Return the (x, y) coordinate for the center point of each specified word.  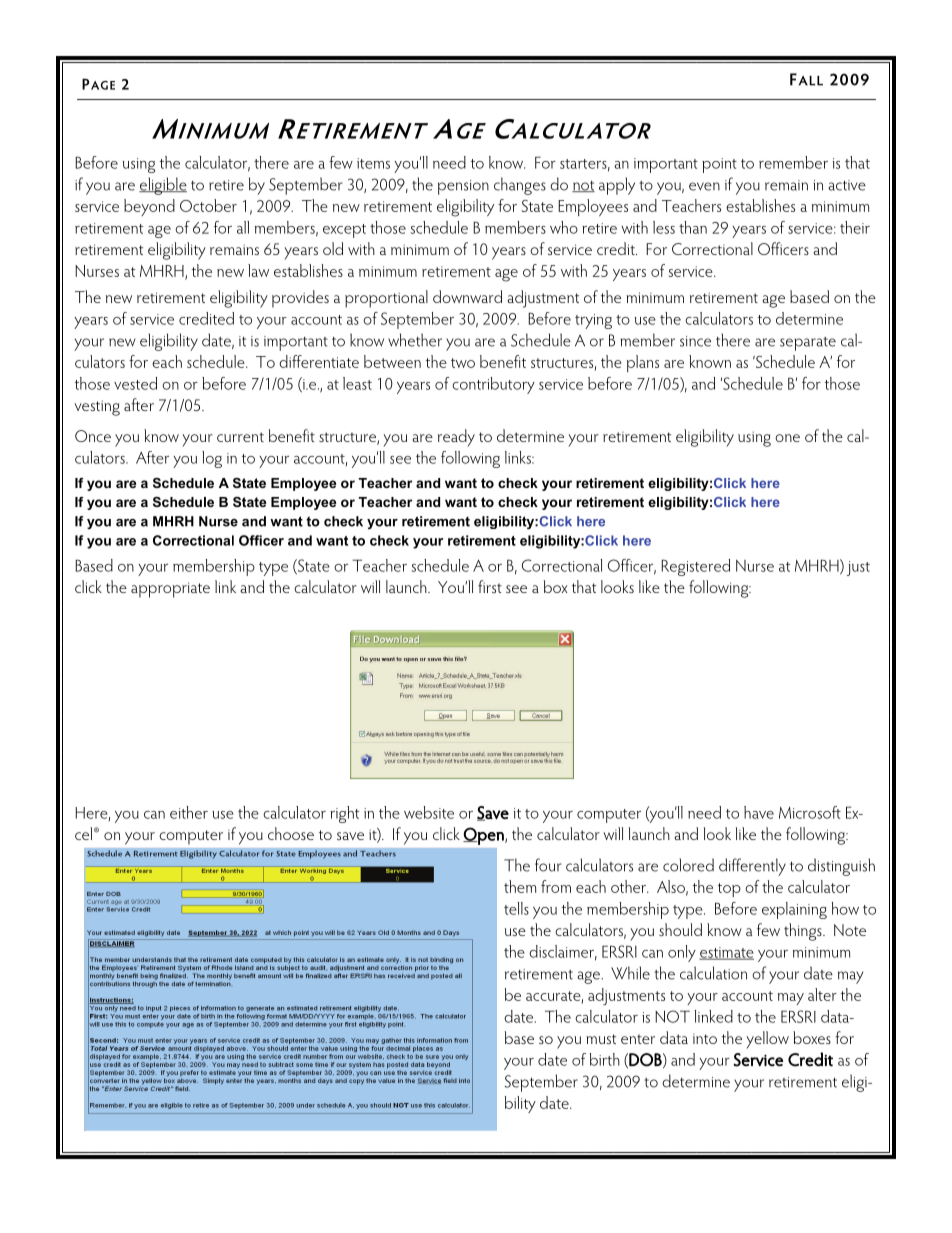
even (704, 186)
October (208, 205)
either (189, 812)
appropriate (170, 590)
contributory (493, 385)
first (490, 586)
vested (135, 383)
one (787, 438)
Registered (695, 567)
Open (484, 836)
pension (463, 187)
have (759, 812)
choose (291, 833)
